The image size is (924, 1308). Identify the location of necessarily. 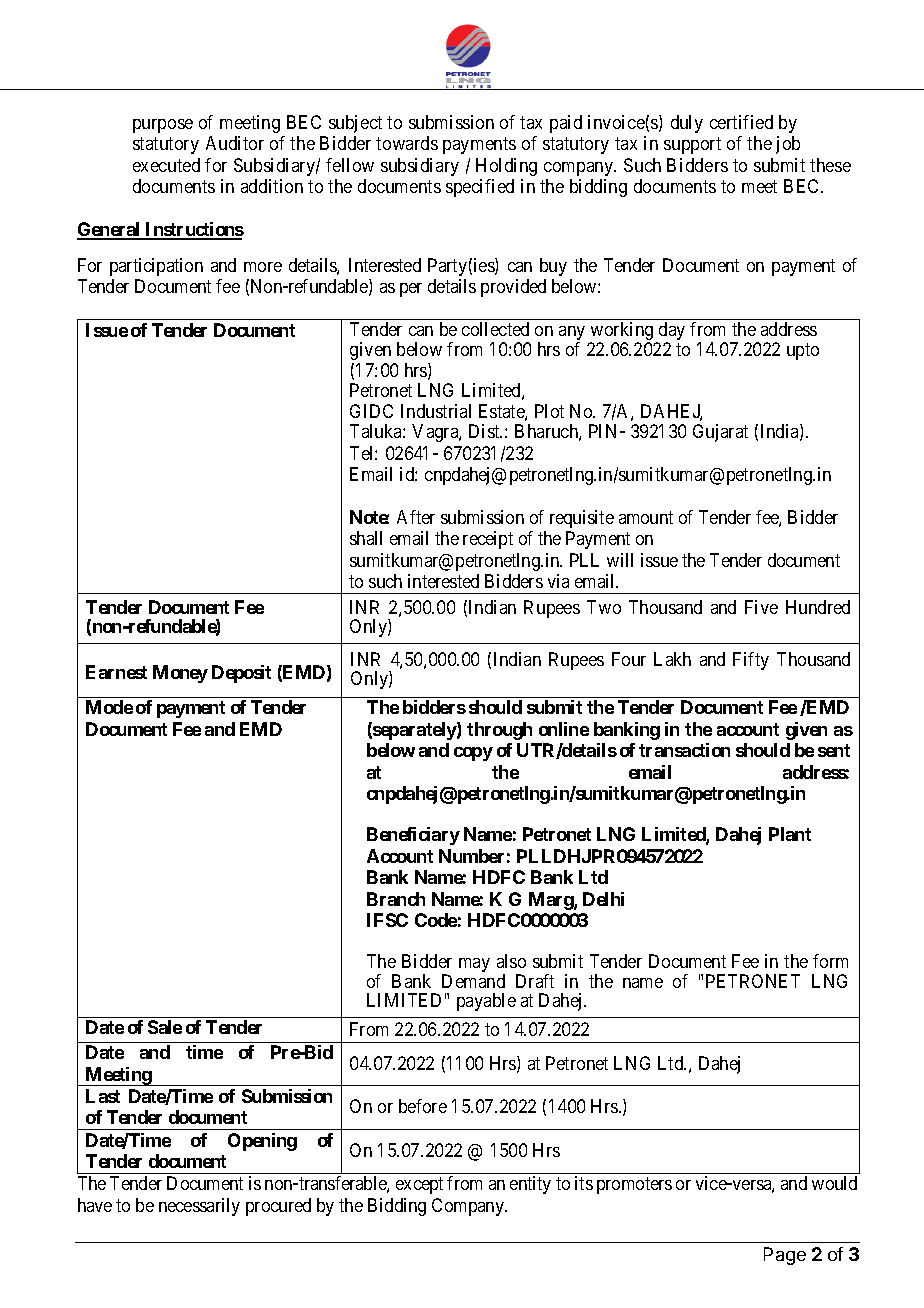
(199, 1207).
